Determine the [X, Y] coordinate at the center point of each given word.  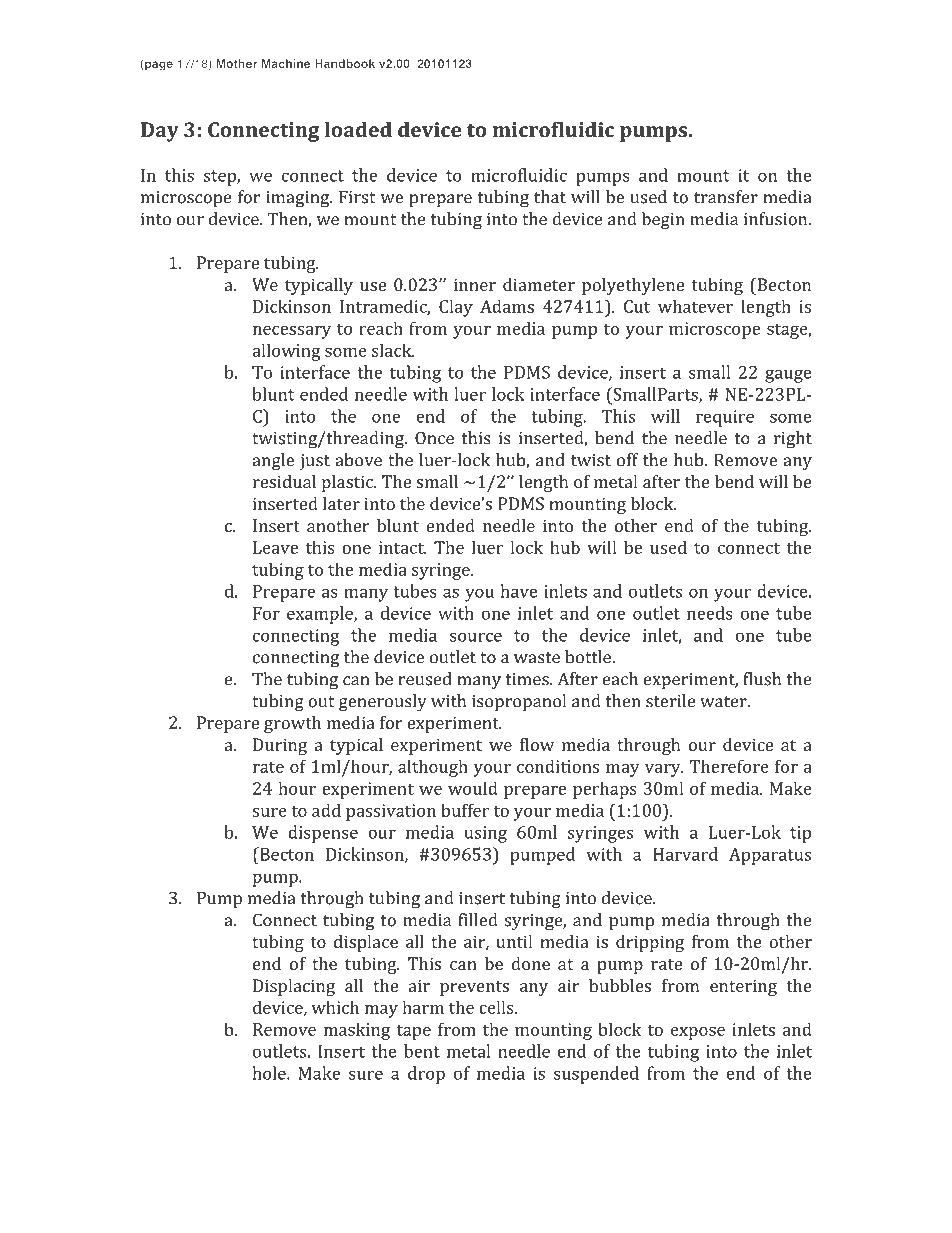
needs [710, 613]
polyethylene [633, 286]
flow [537, 744]
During [280, 746]
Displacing [294, 987]
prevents [474, 988]
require [725, 418]
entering [743, 987]
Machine [286, 63]
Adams [507, 306]
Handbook [345, 63]
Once [434, 438]
